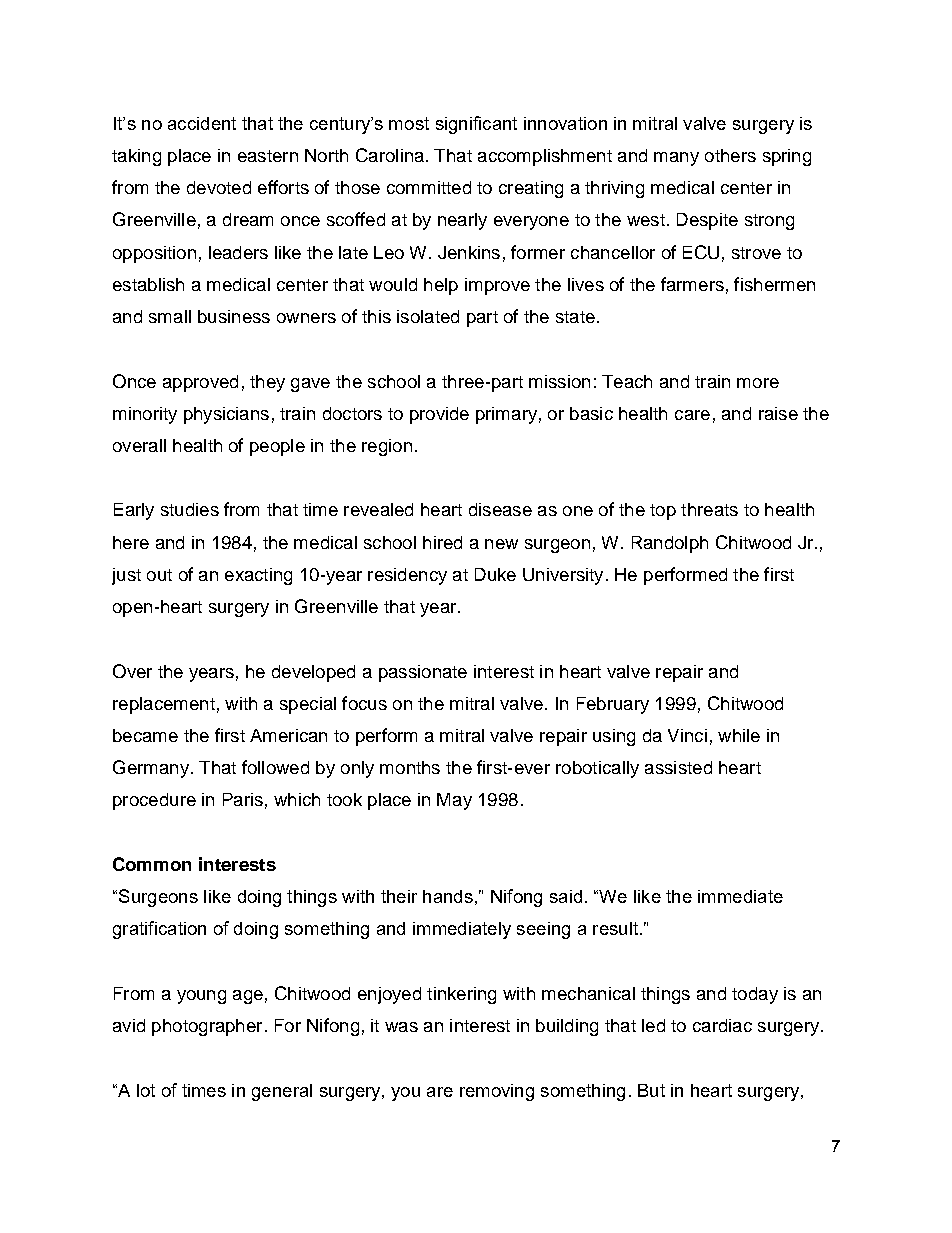 The width and height of the page is (952, 1233). I want to click on accident, so click(202, 123).
